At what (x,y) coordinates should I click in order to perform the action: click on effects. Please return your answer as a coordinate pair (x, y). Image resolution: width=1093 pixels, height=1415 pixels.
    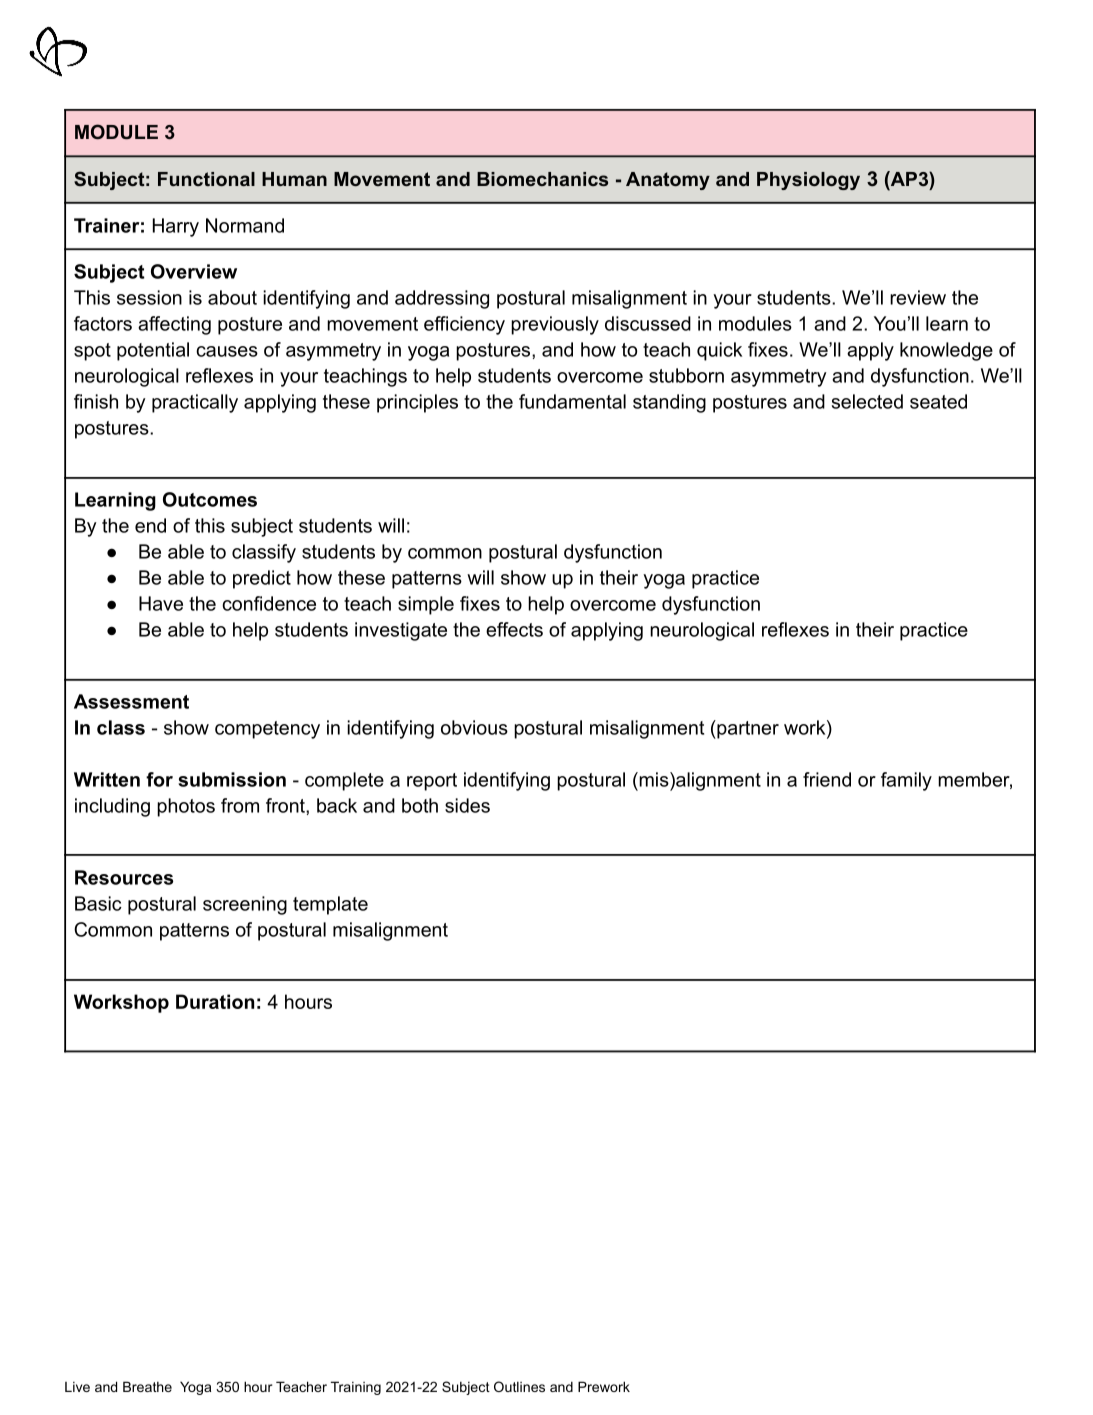
    Looking at the image, I should click on (514, 629).
